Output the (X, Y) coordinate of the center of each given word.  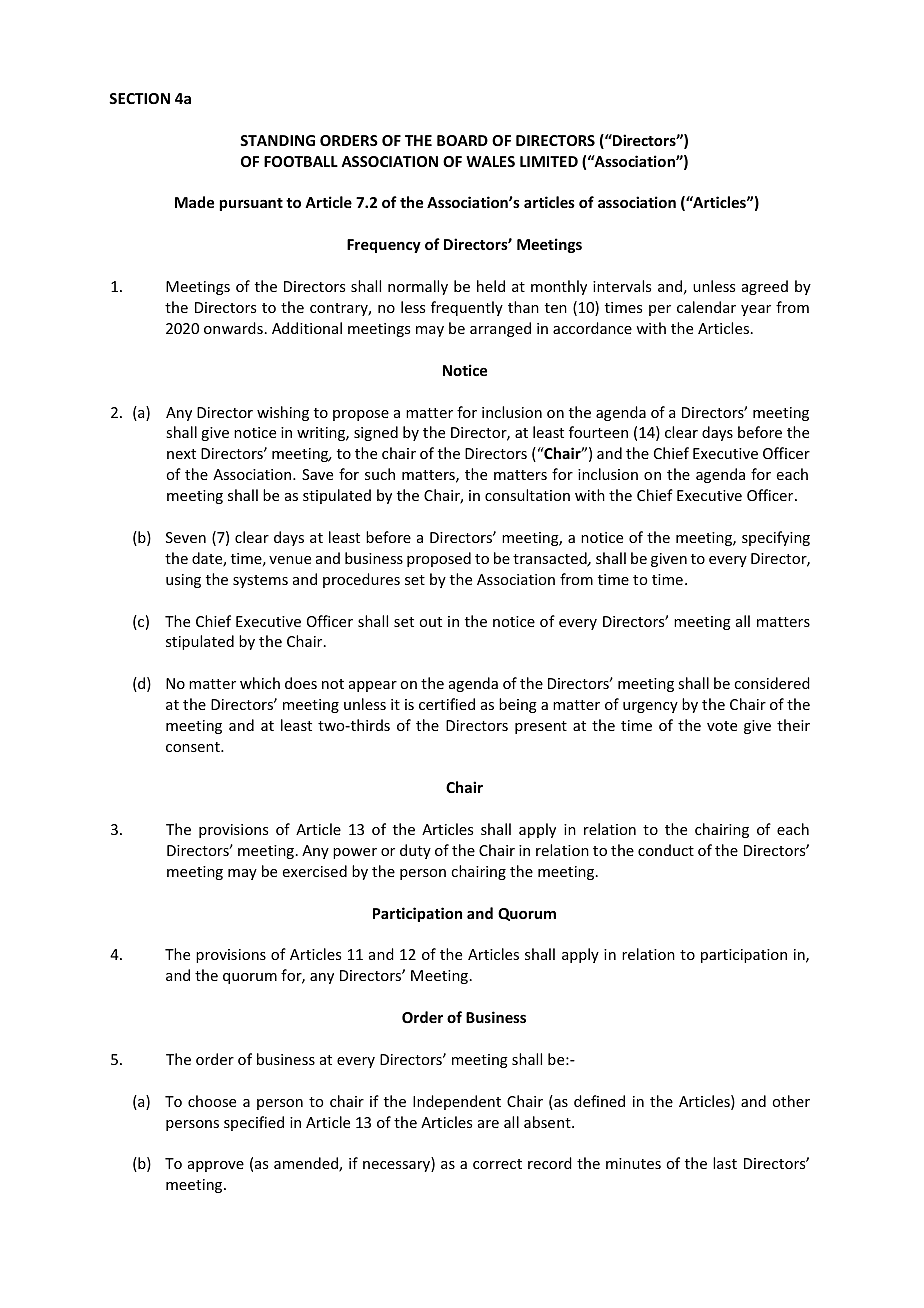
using (183, 581)
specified (254, 1123)
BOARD (462, 140)
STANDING (277, 140)
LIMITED (549, 161)
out (430, 622)
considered (772, 683)
